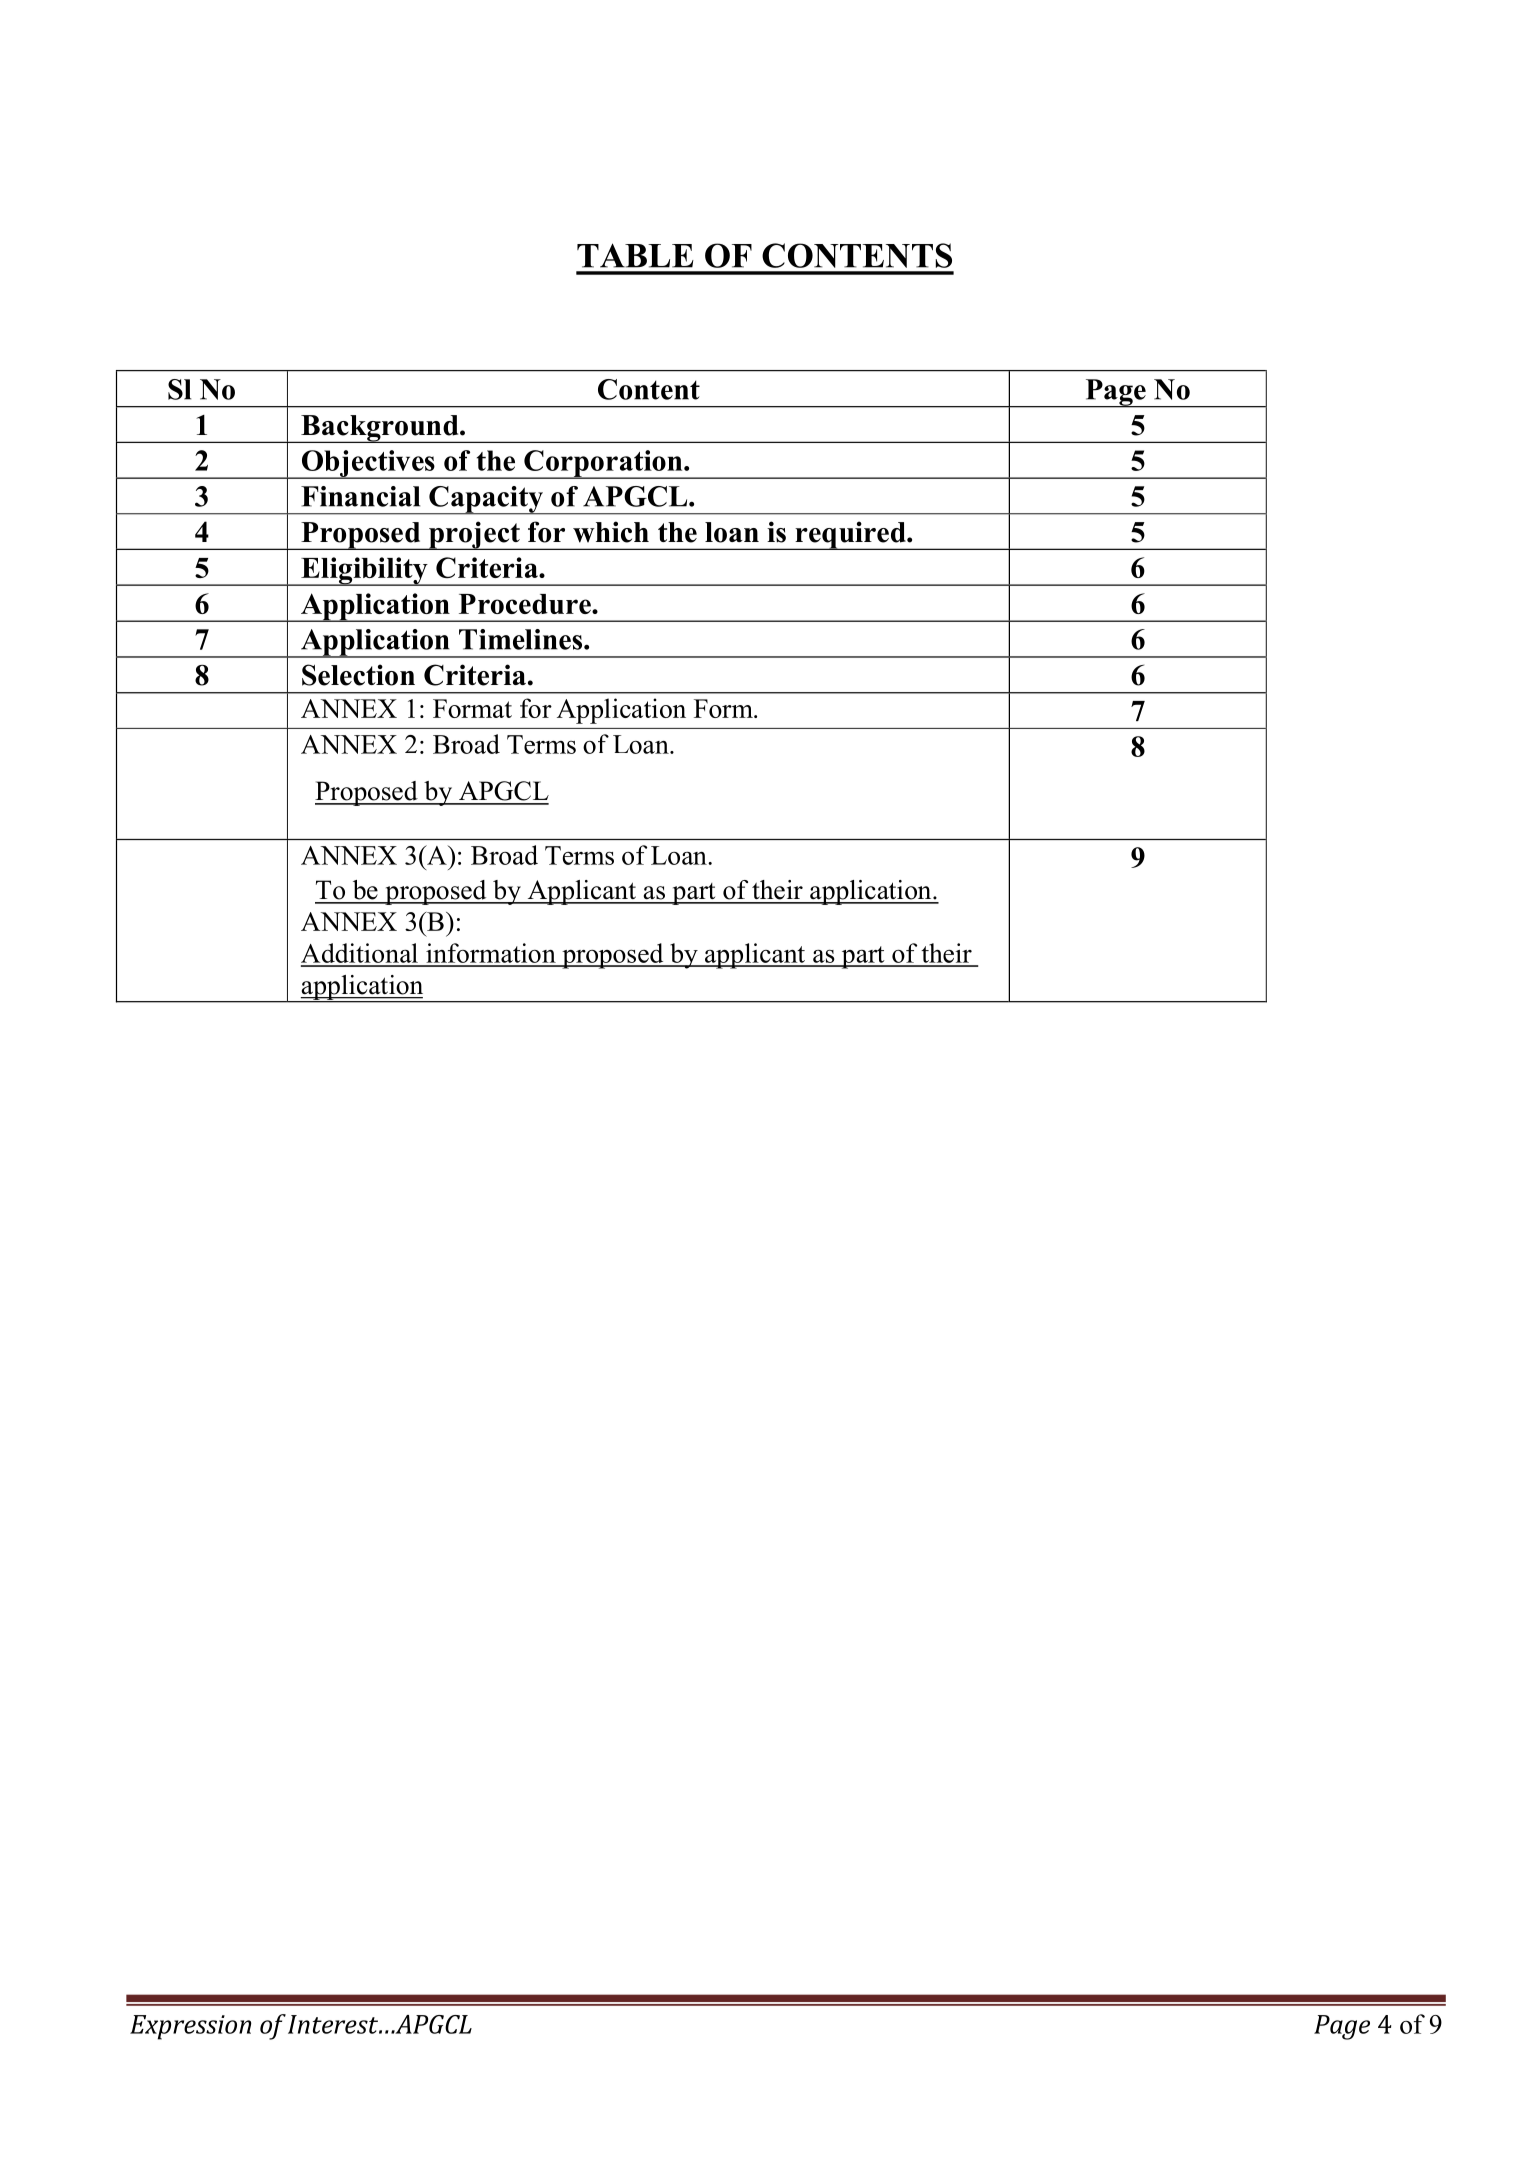  Describe the element at coordinates (522, 639) in the document. I see `Timelines` at that location.
